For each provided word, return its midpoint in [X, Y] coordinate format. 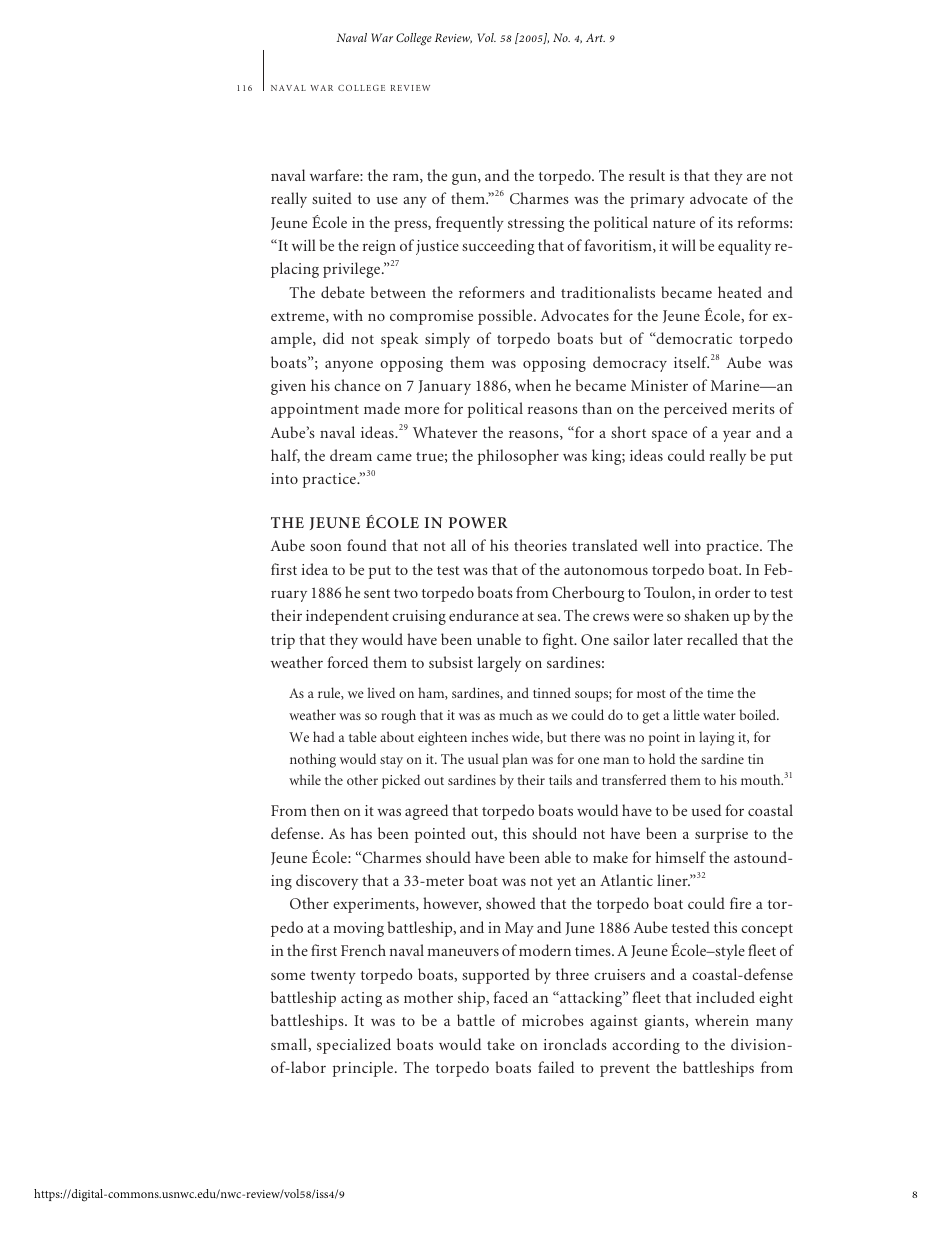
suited [332, 198]
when [533, 385]
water [719, 716]
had [324, 736]
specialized [354, 1046]
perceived [695, 410]
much [516, 714]
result [647, 175]
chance [357, 385]
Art [595, 37]
